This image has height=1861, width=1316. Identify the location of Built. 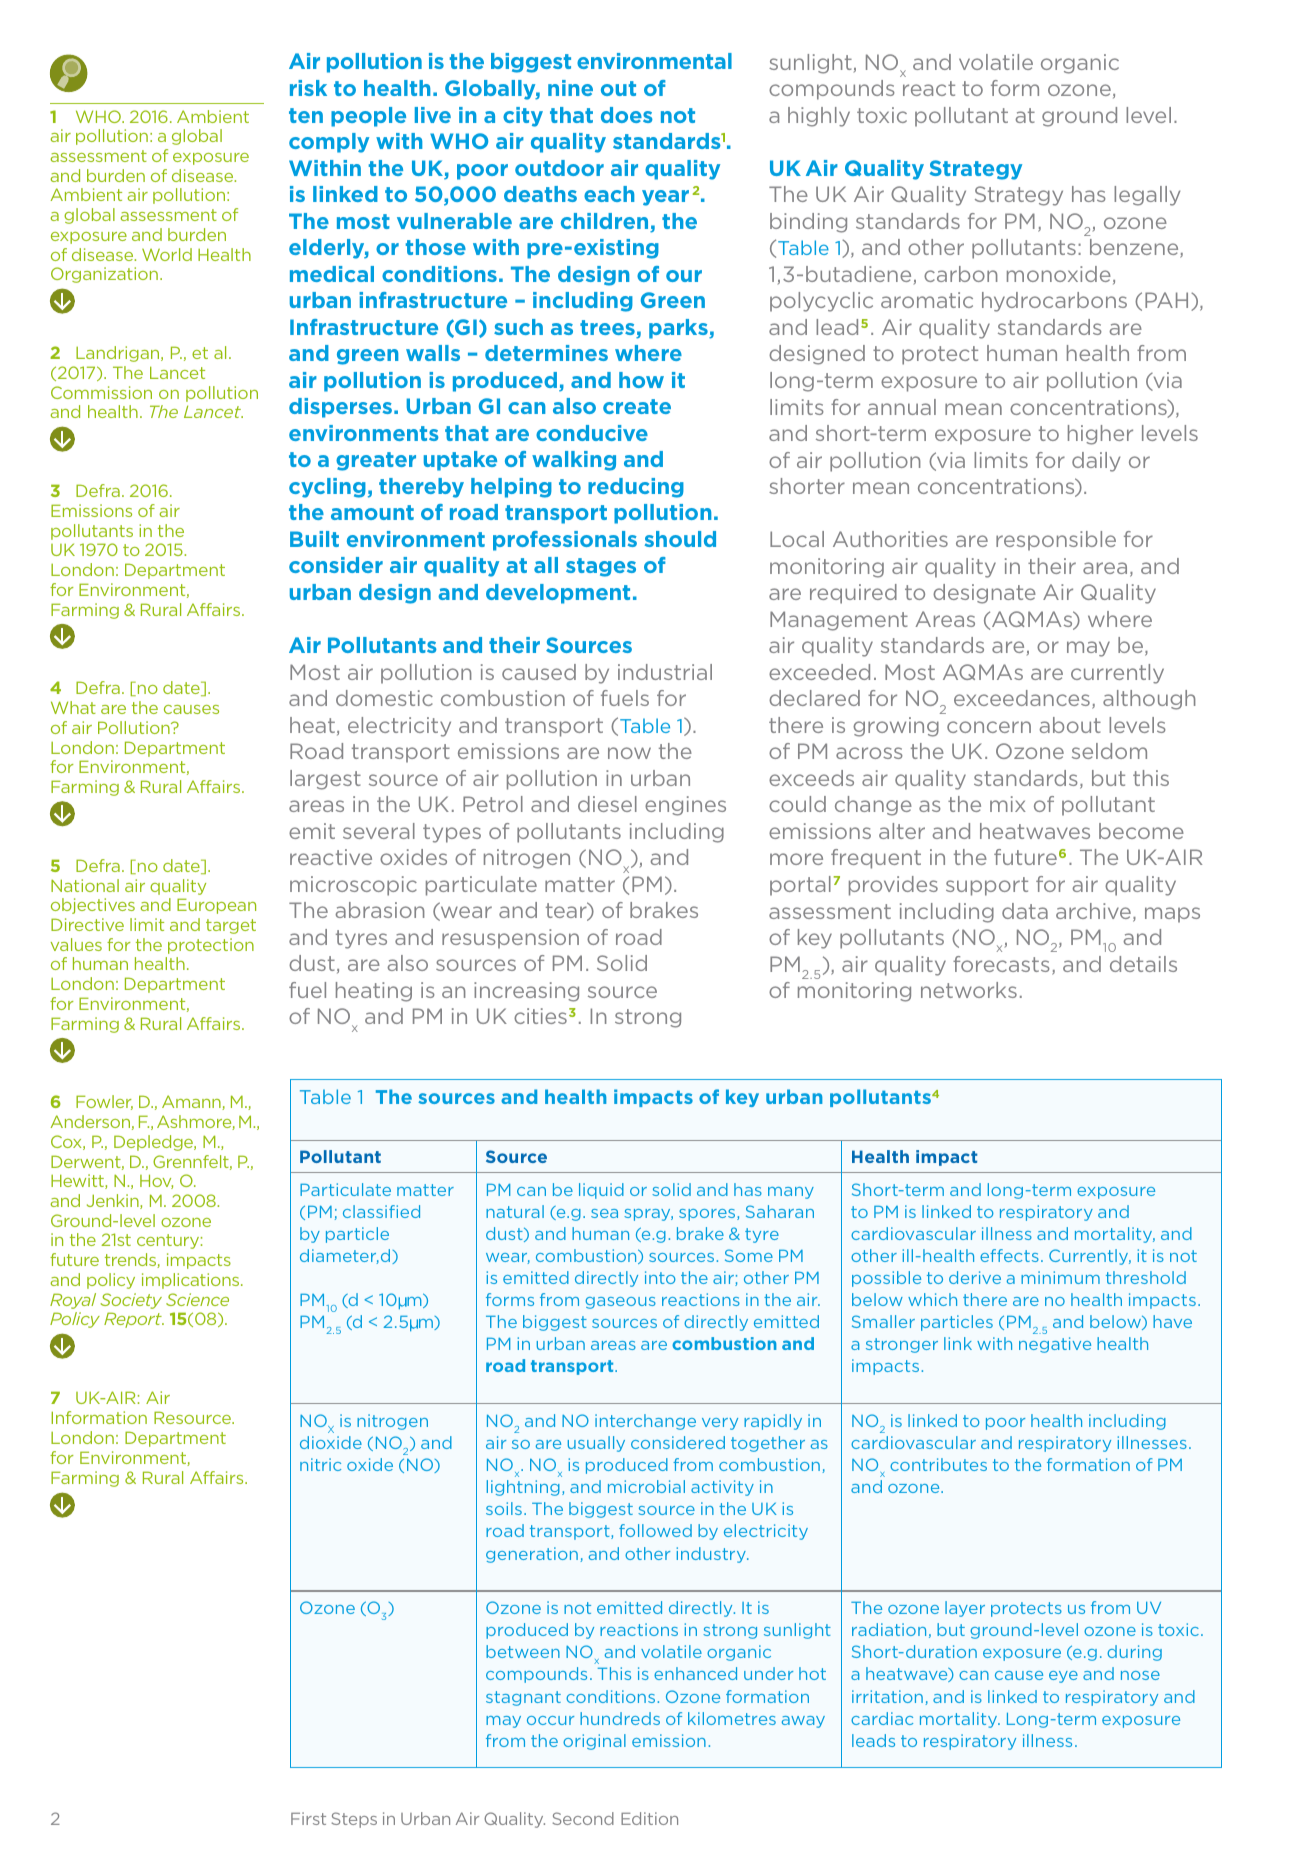
(314, 539).
